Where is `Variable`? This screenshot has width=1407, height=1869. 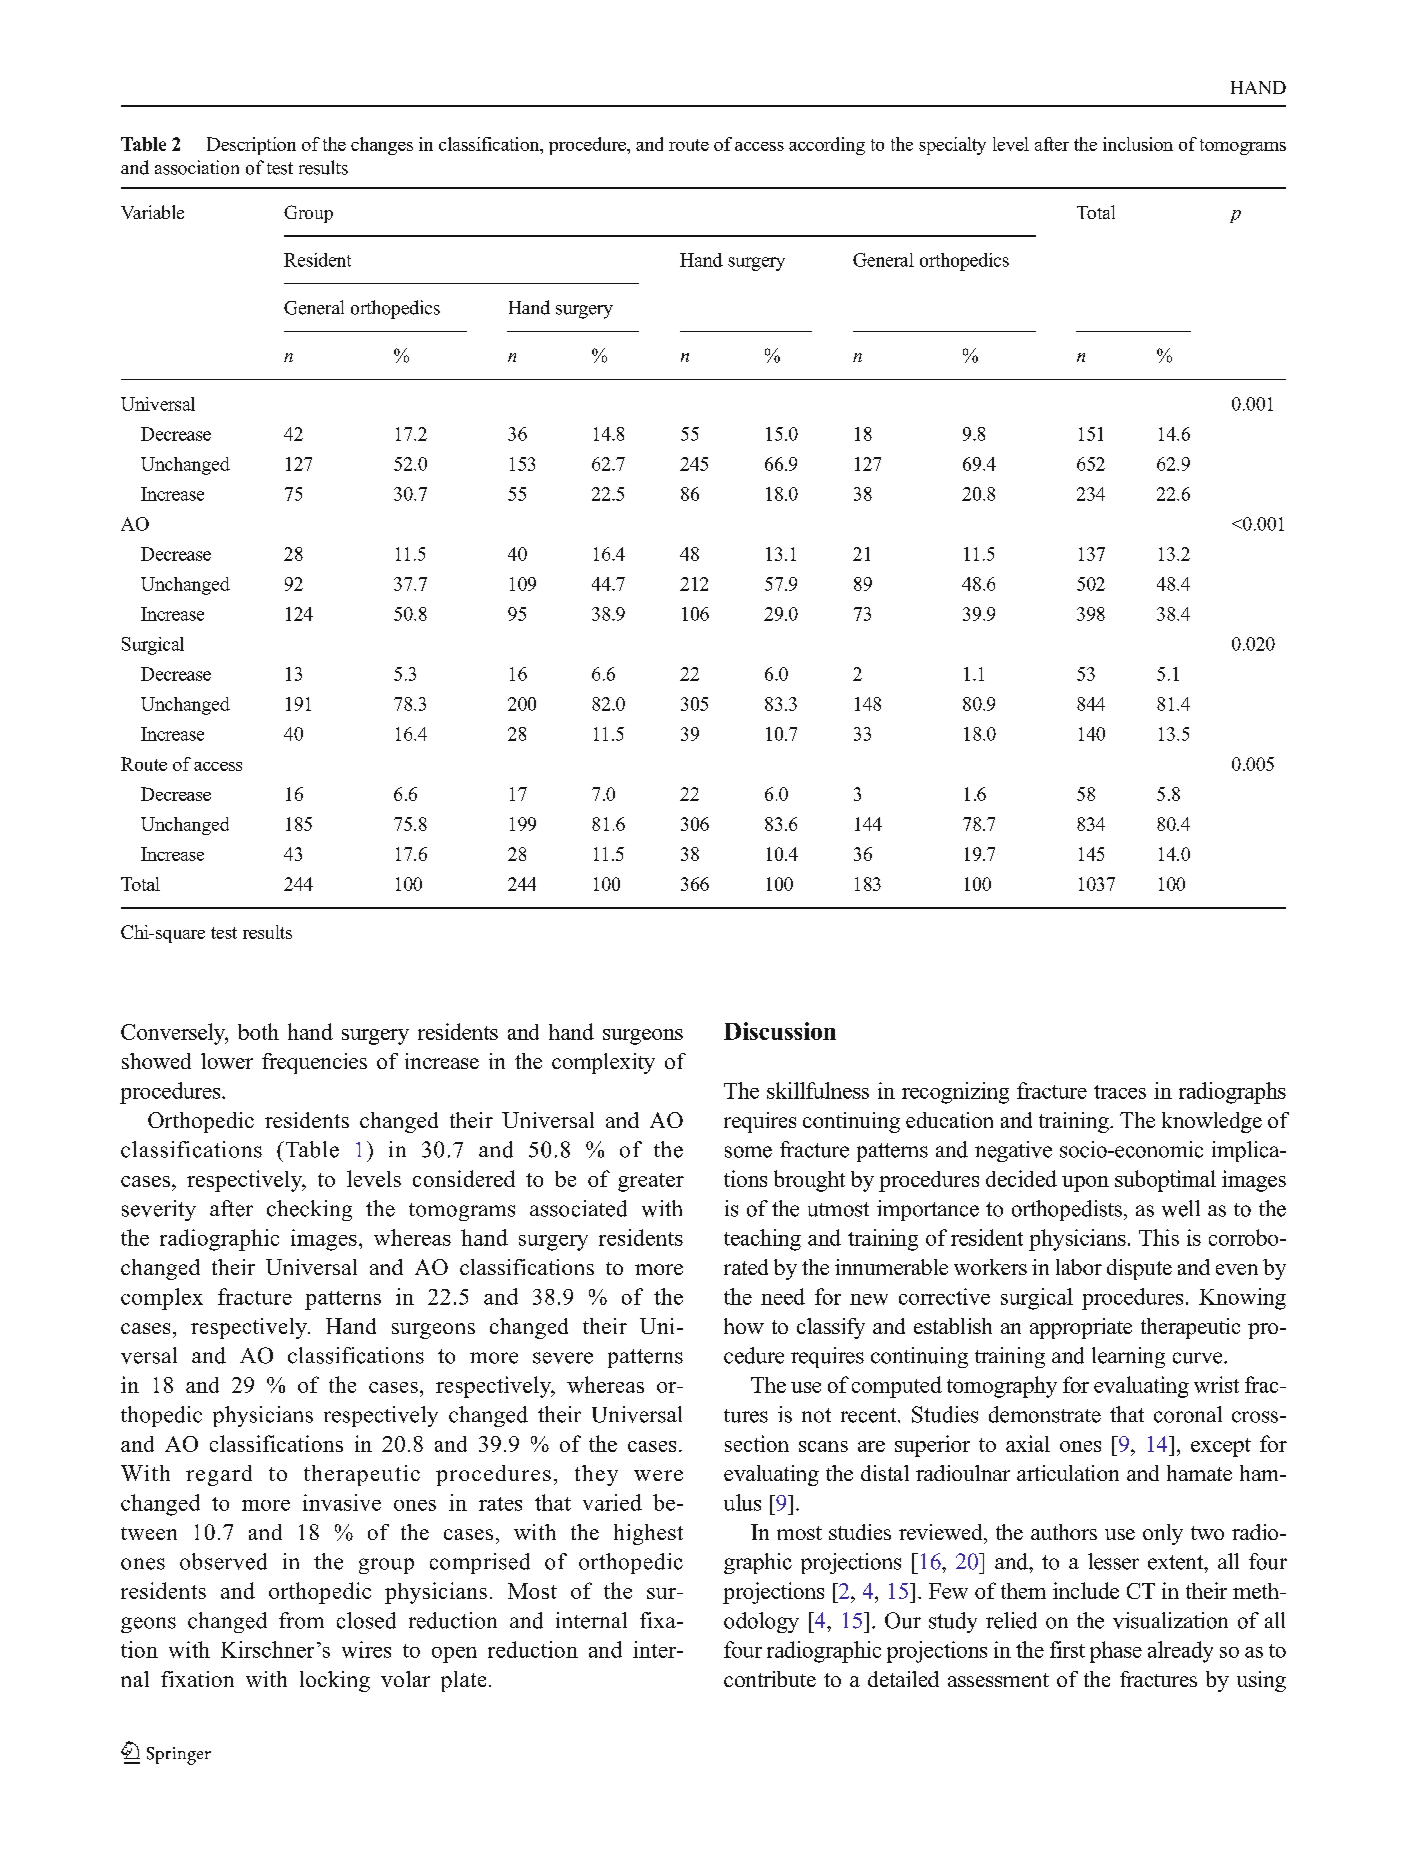 Variable is located at coordinates (152, 212).
